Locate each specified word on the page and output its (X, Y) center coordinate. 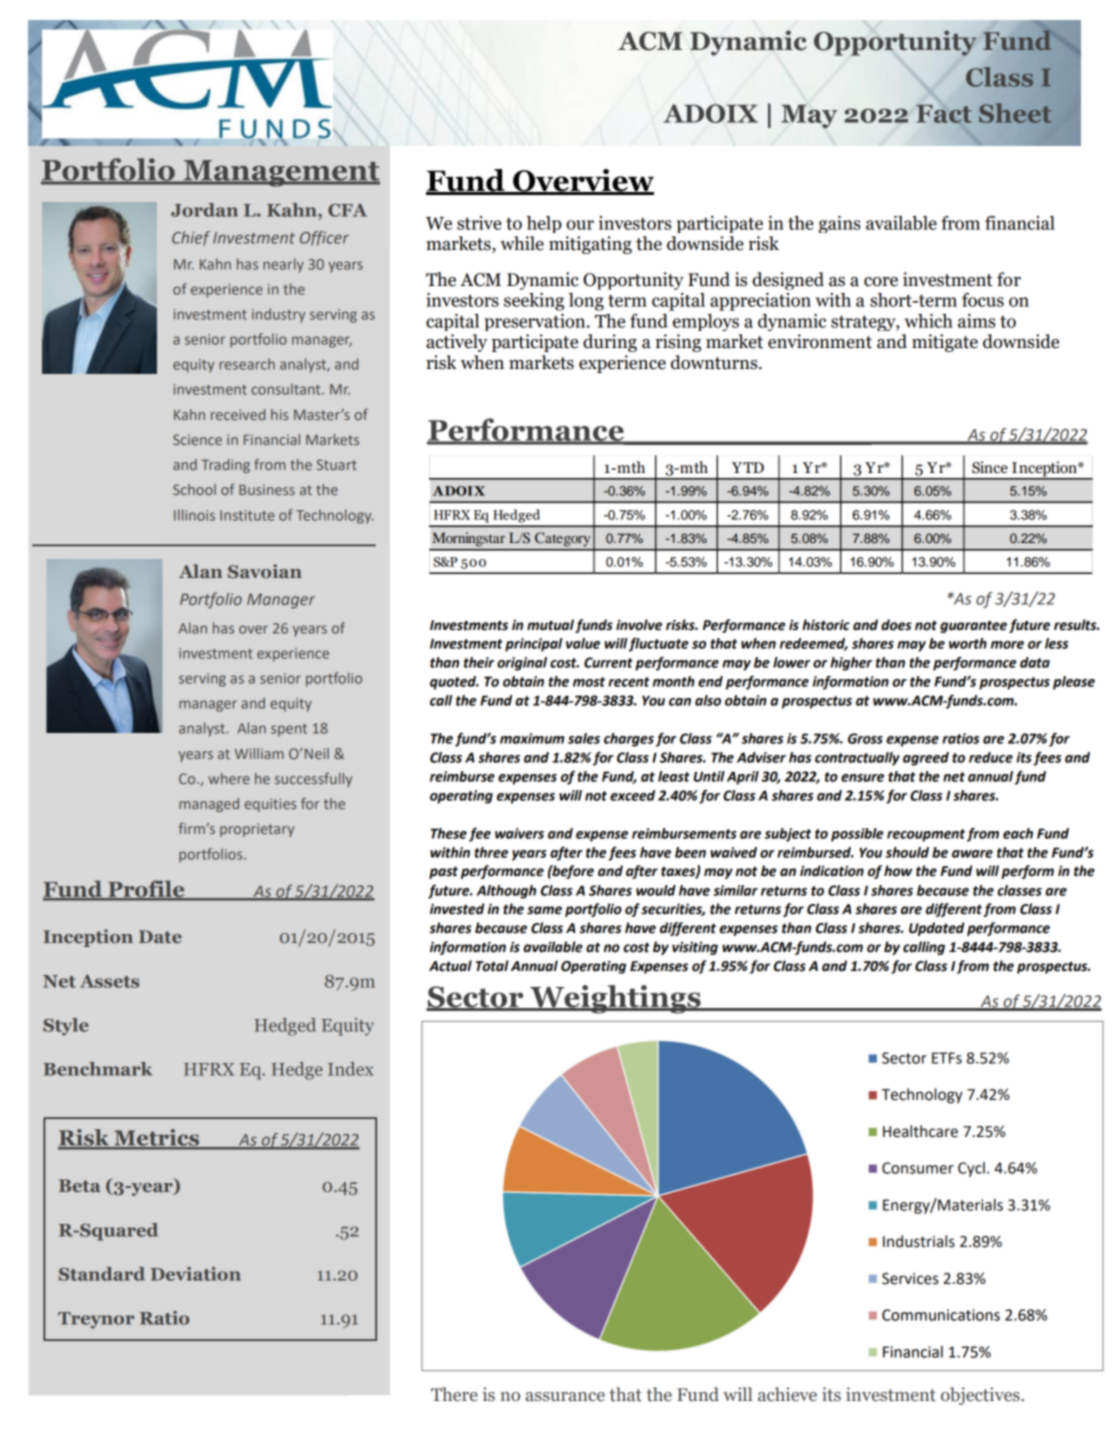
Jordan (204, 210)
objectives (981, 1396)
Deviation (196, 1274)
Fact (944, 114)
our (580, 225)
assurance (565, 1397)
